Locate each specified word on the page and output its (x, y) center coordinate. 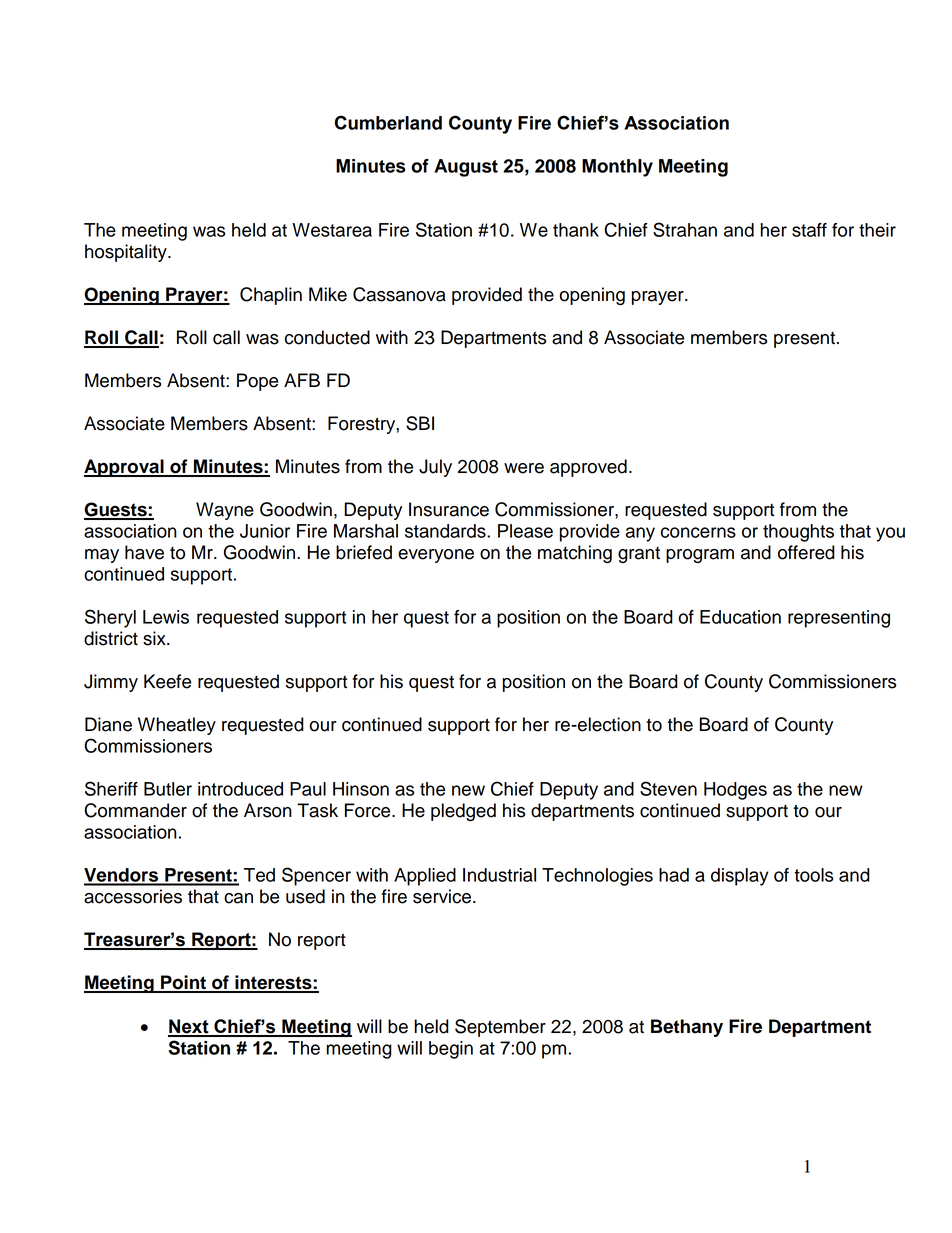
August (466, 168)
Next (189, 1027)
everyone (436, 556)
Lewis (166, 617)
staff (809, 230)
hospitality (127, 253)
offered (806, 552)
